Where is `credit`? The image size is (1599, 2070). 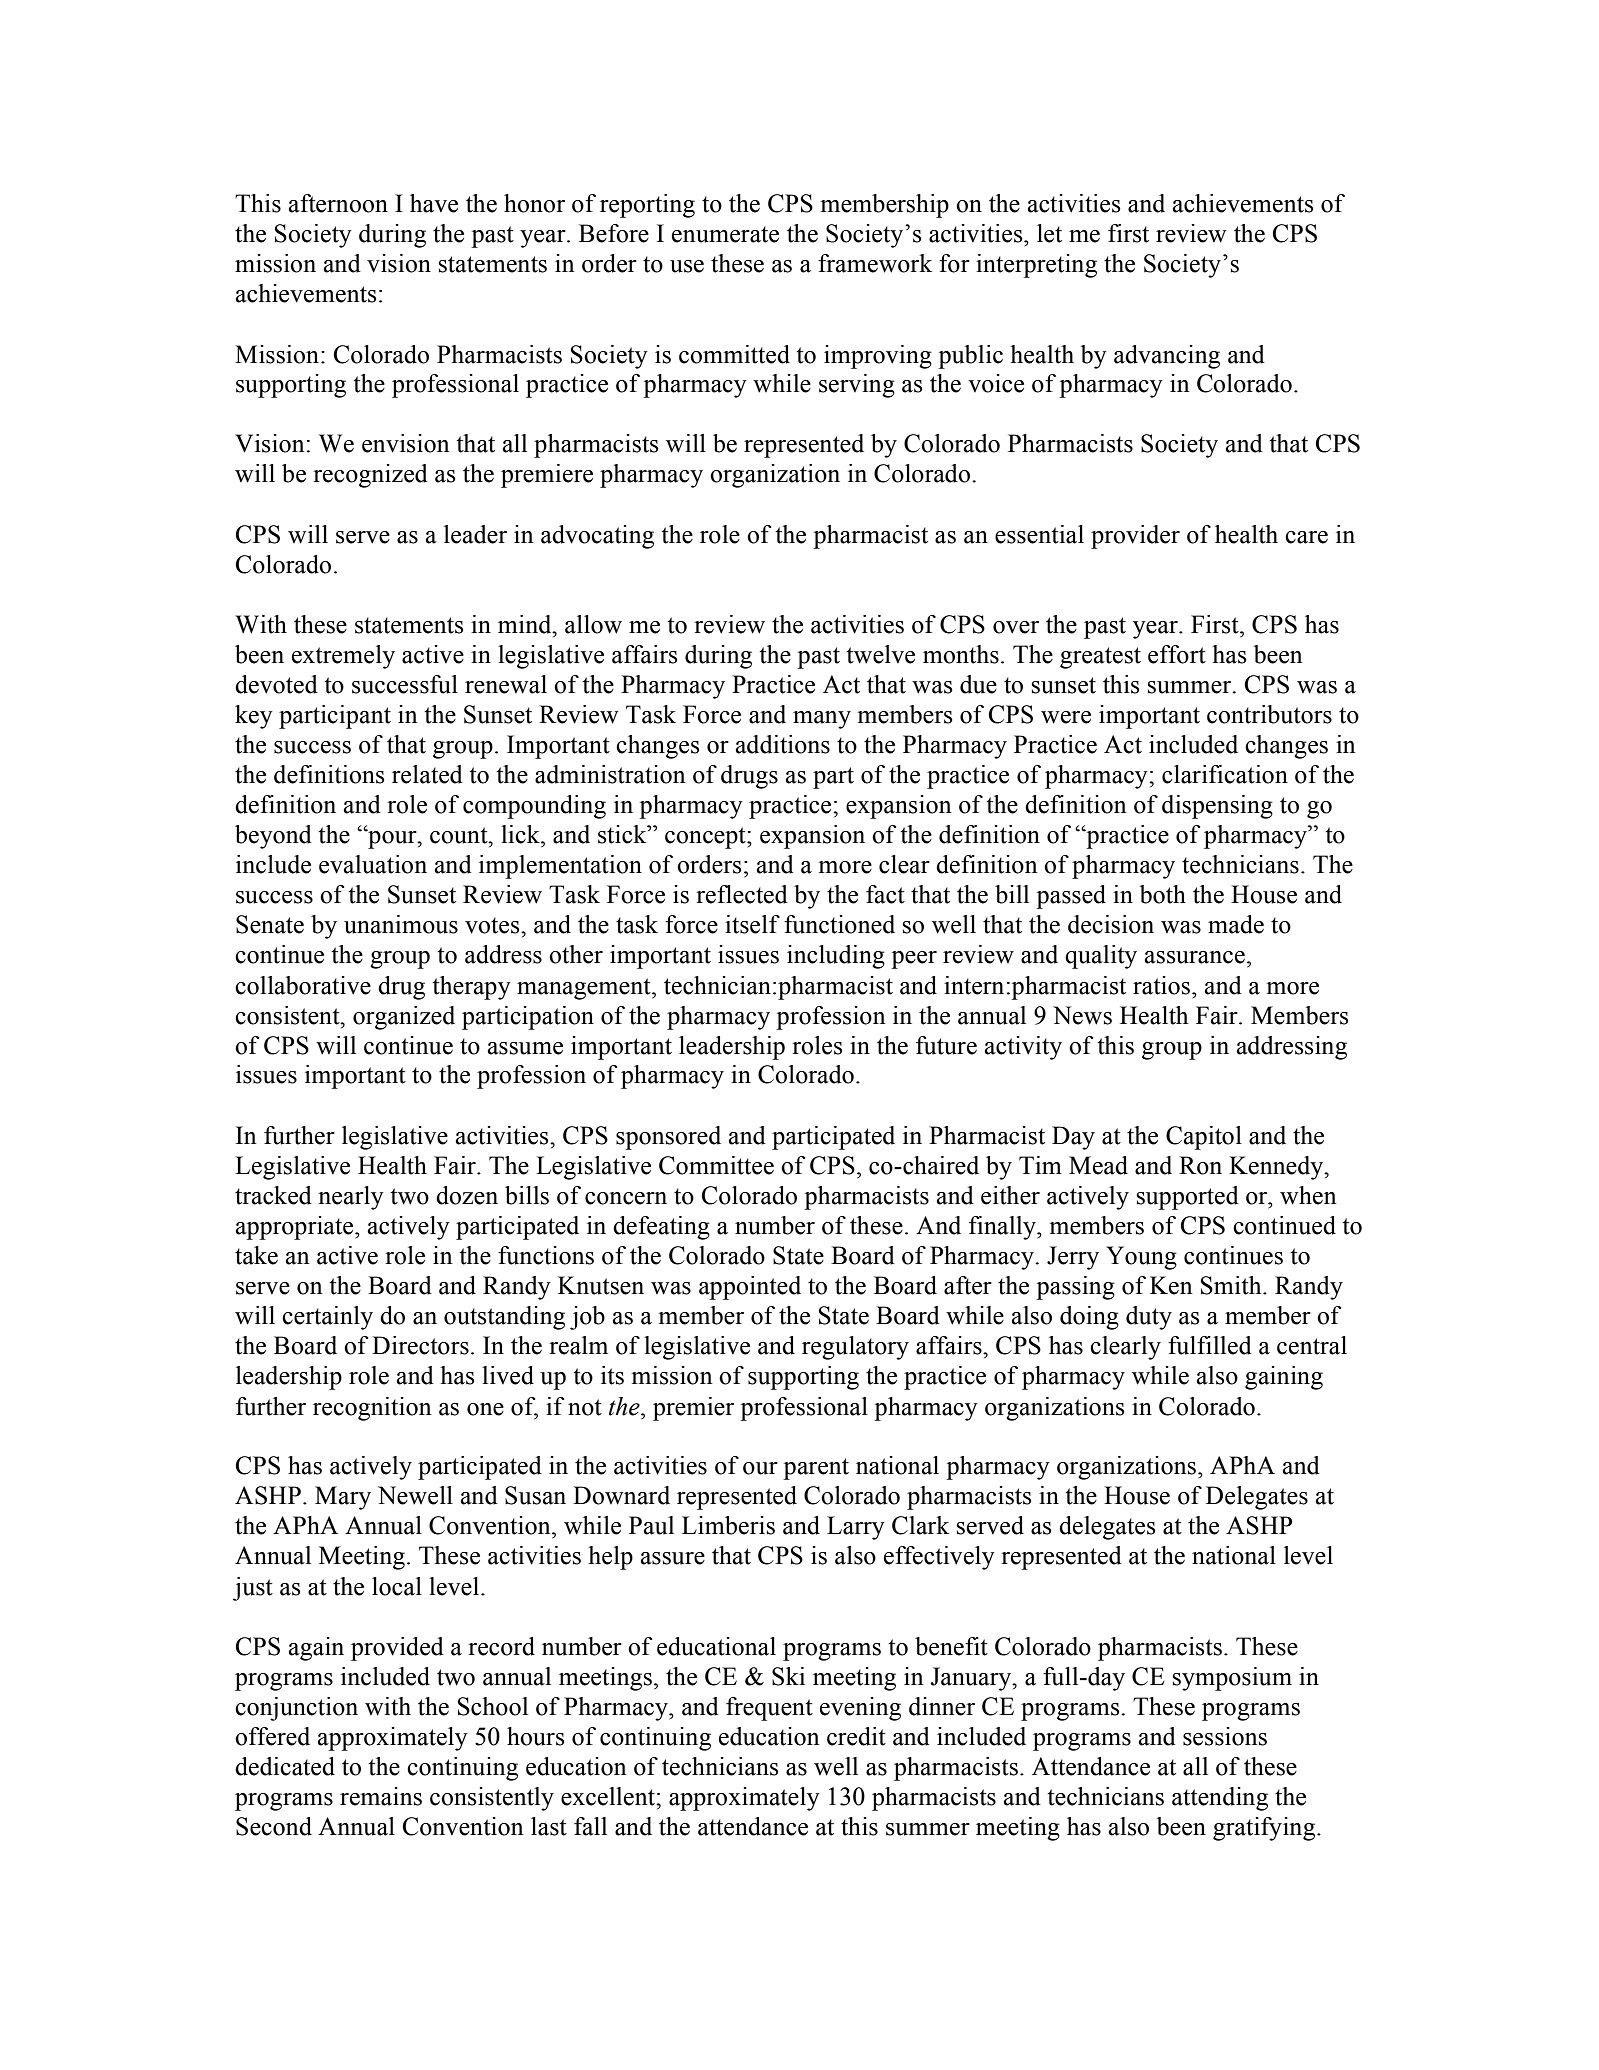
credit is located at coordinates (856, 1736).
